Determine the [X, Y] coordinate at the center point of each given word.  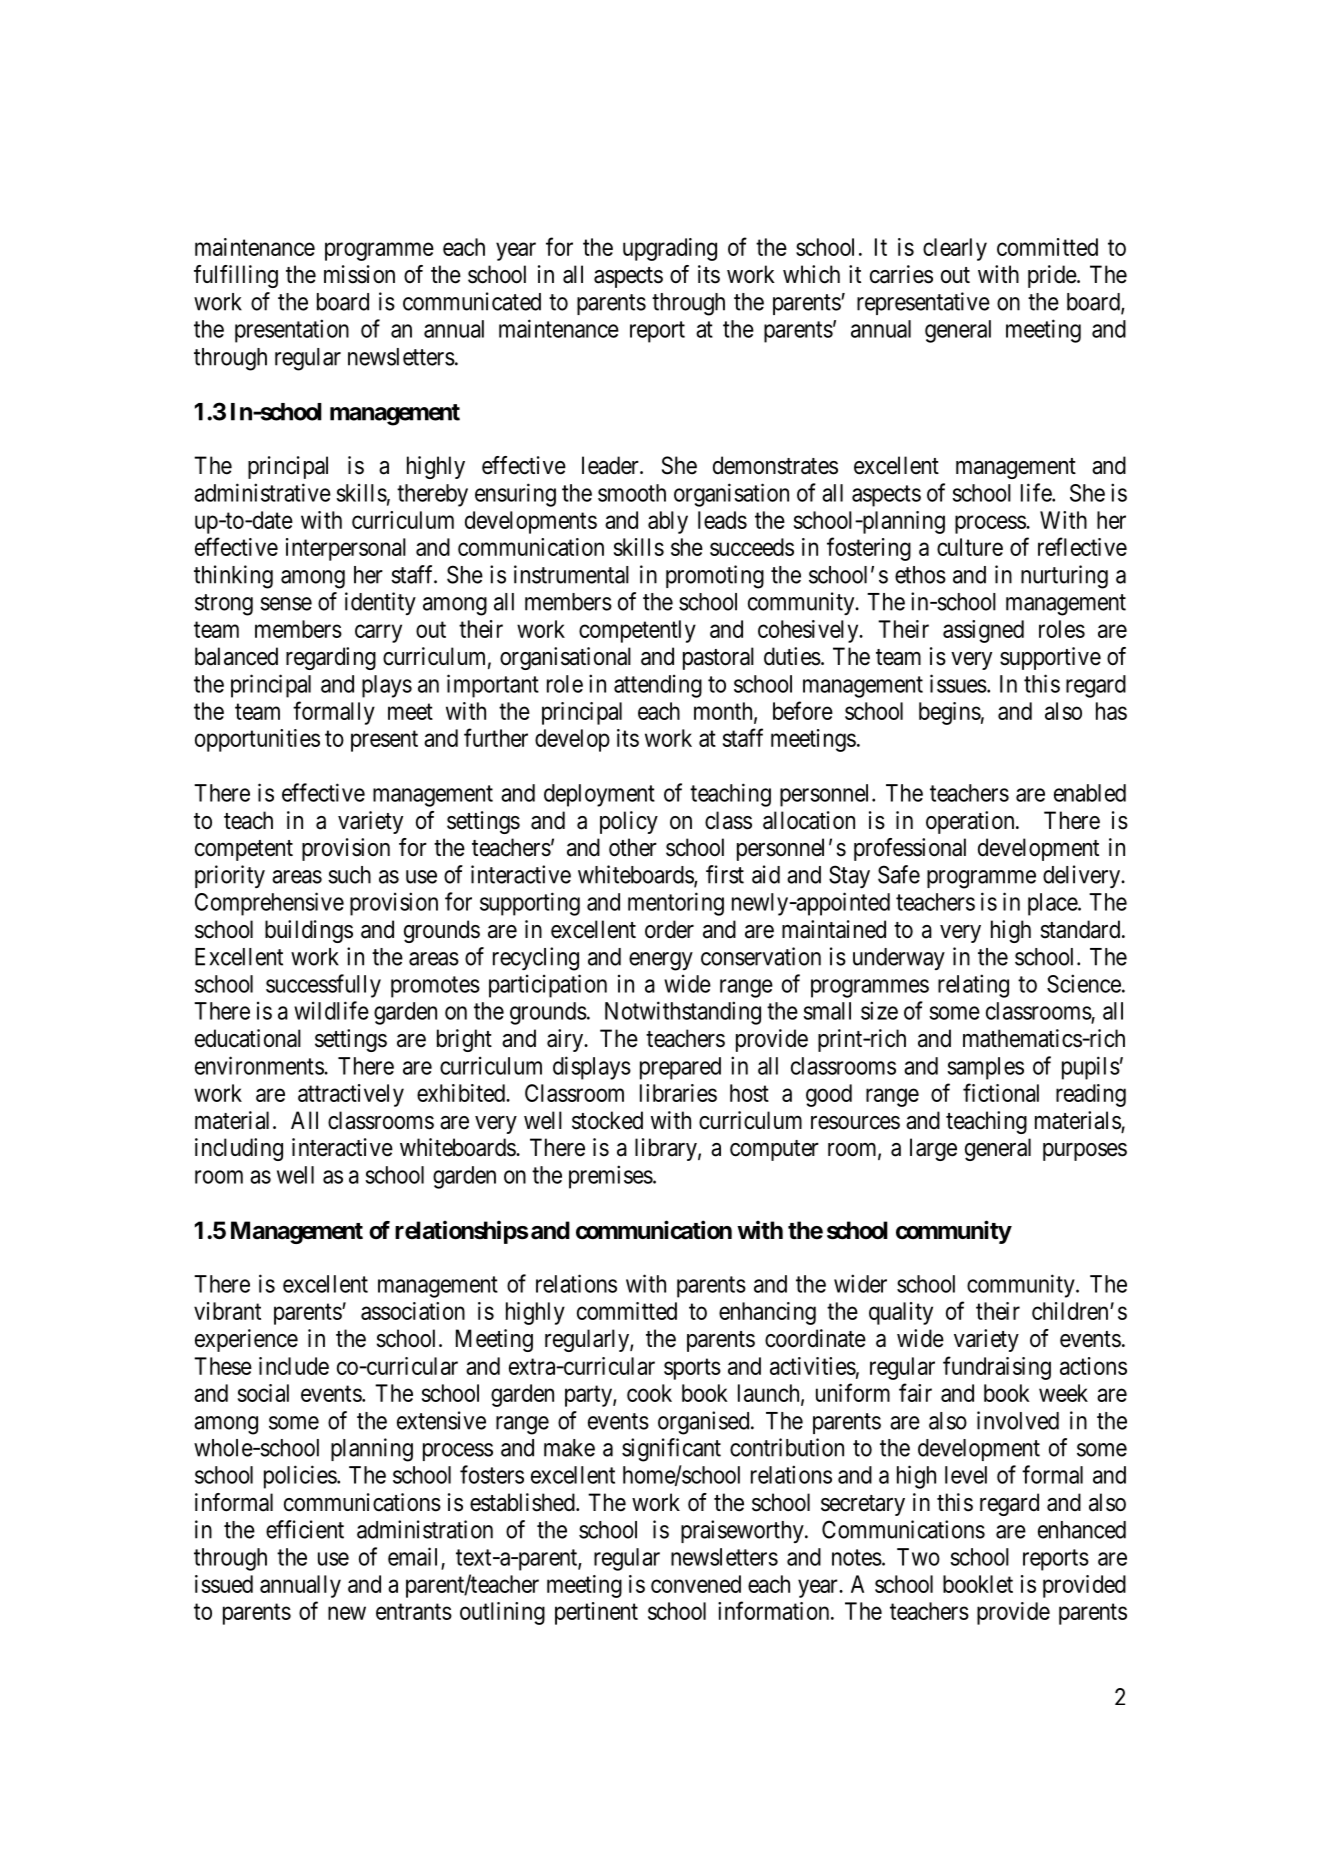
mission [359, 274]
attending [658, 686]
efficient [305, 1529]
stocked [607, 1120]
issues [958, 683]
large [933, 1149]
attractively [351, 1095]
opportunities [257, 740]
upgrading [670, 249]
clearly [955, 249]
